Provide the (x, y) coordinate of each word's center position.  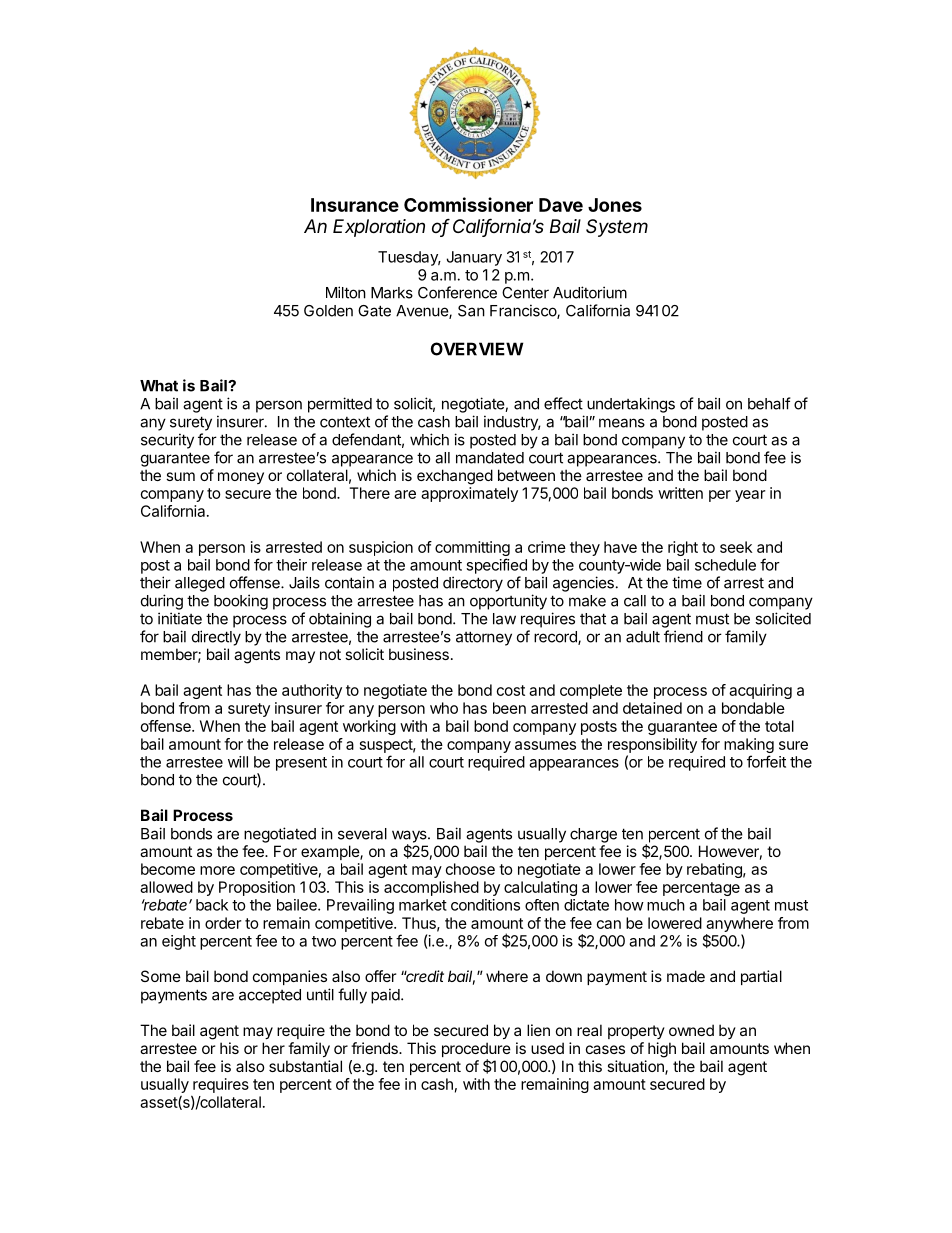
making (749, 747)
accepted (270, 996)
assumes (545, 745)
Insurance (355, 205)
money (241, 478)
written (680, 493)
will (238, 762)
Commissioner (468, 204)
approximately (469, 494)
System (617, 228)
